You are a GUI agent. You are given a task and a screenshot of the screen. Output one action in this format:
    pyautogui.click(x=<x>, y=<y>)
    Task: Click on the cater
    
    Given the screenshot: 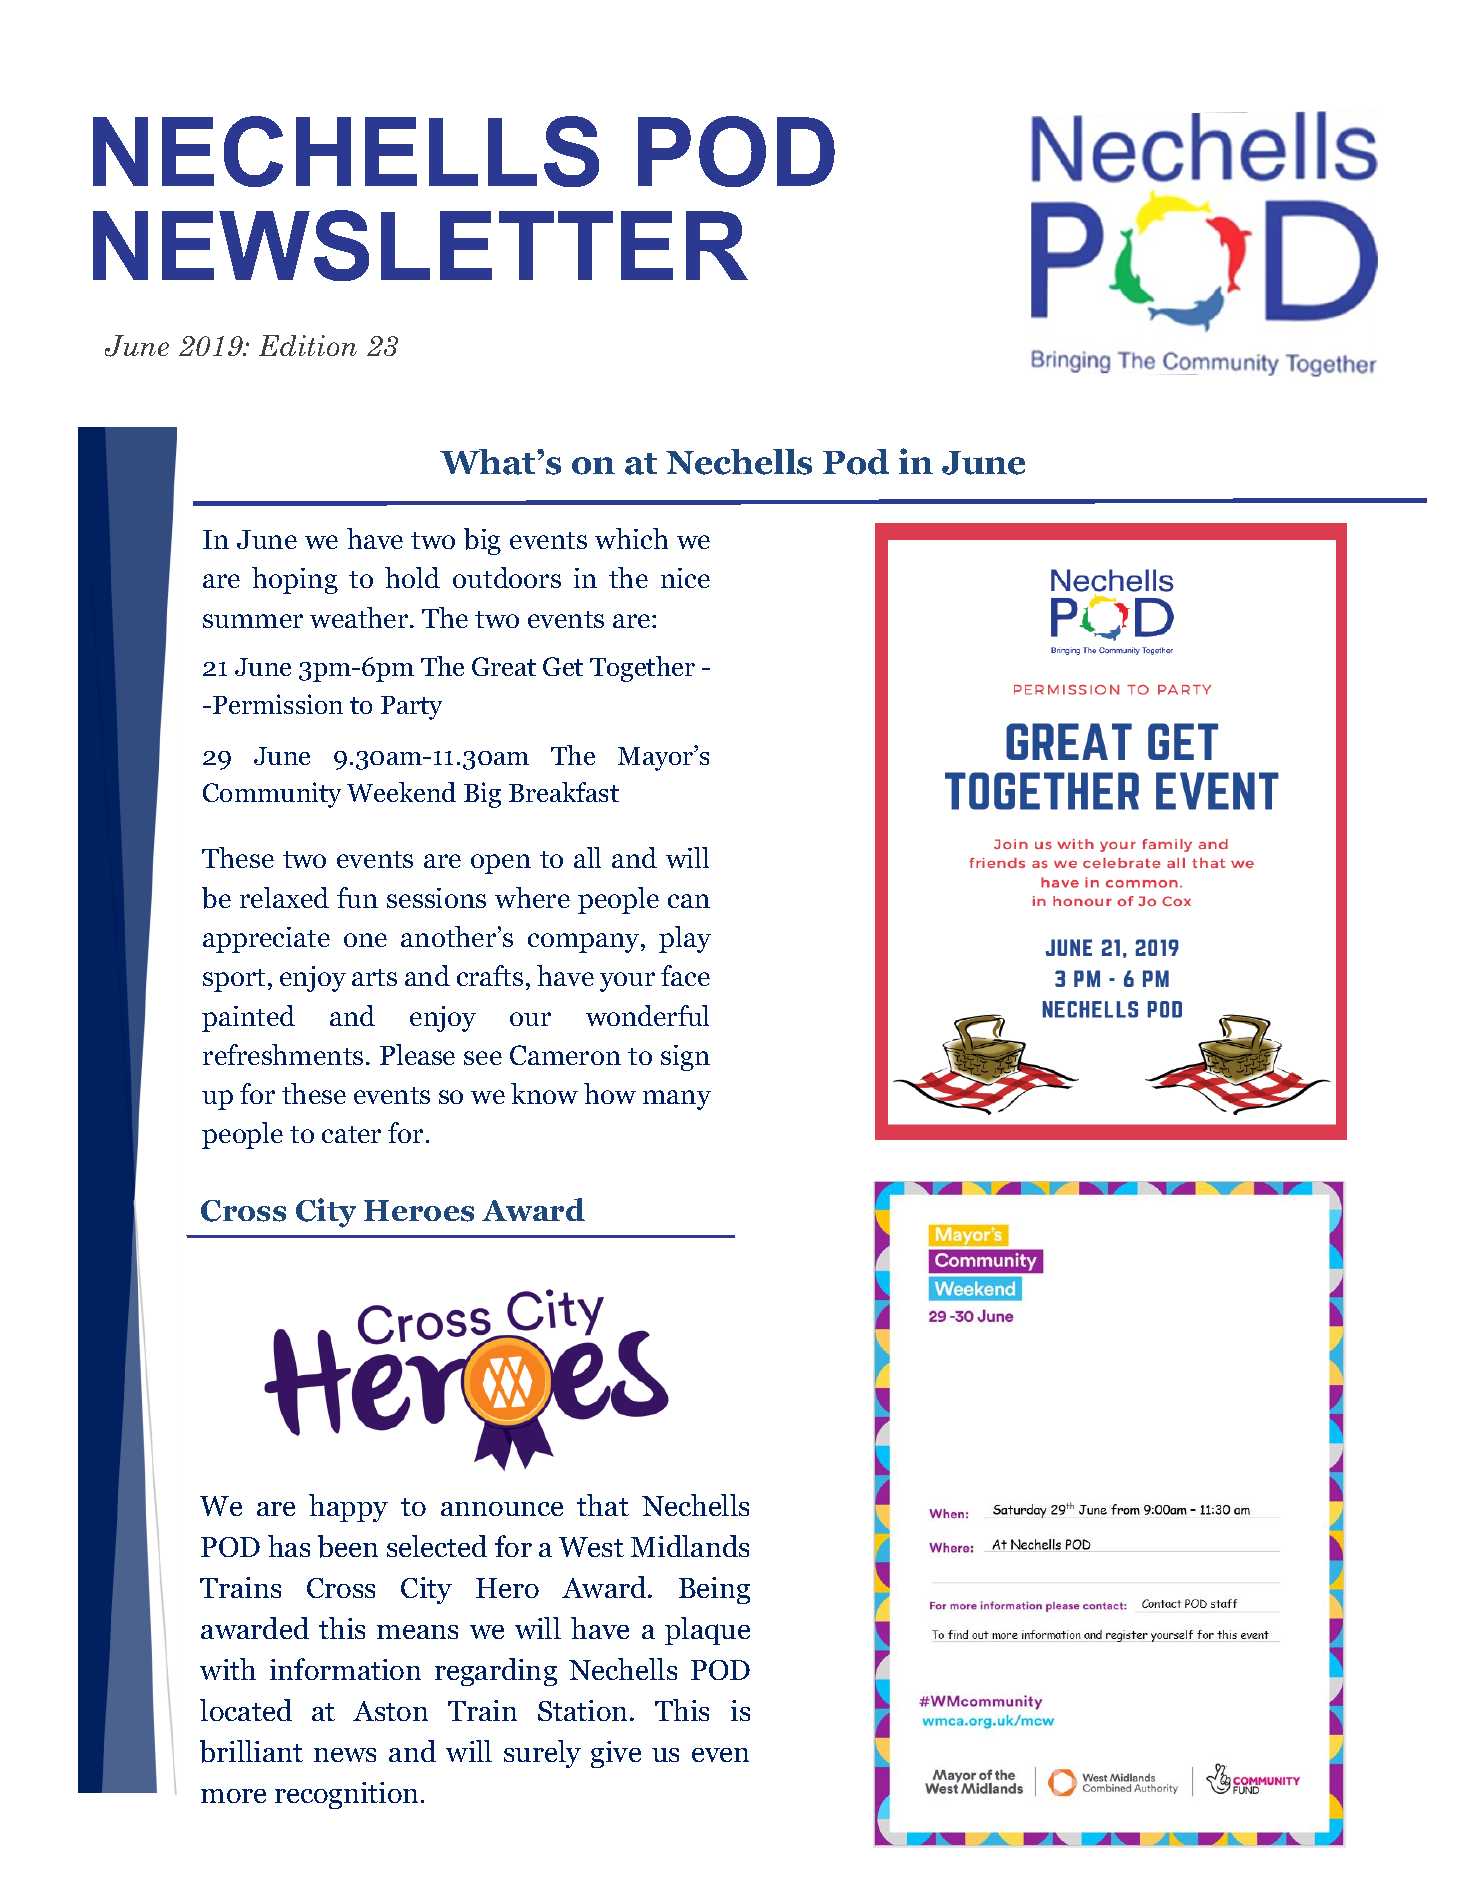 What is the action you would take?
    pyautogui.click(x=351, y=1134)
